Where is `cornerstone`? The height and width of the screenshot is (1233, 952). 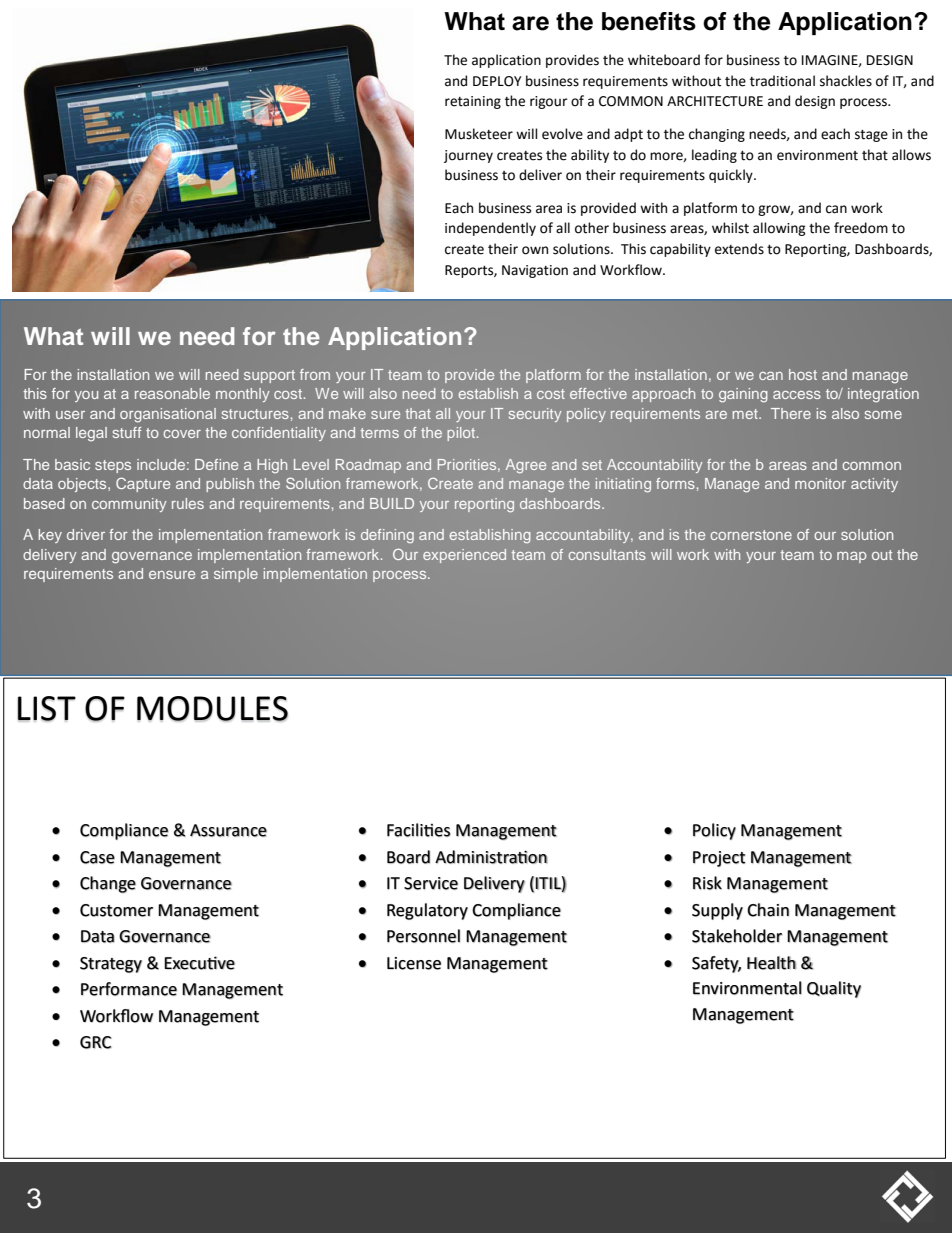 cornerstone is located at coordinates (751, 535).
